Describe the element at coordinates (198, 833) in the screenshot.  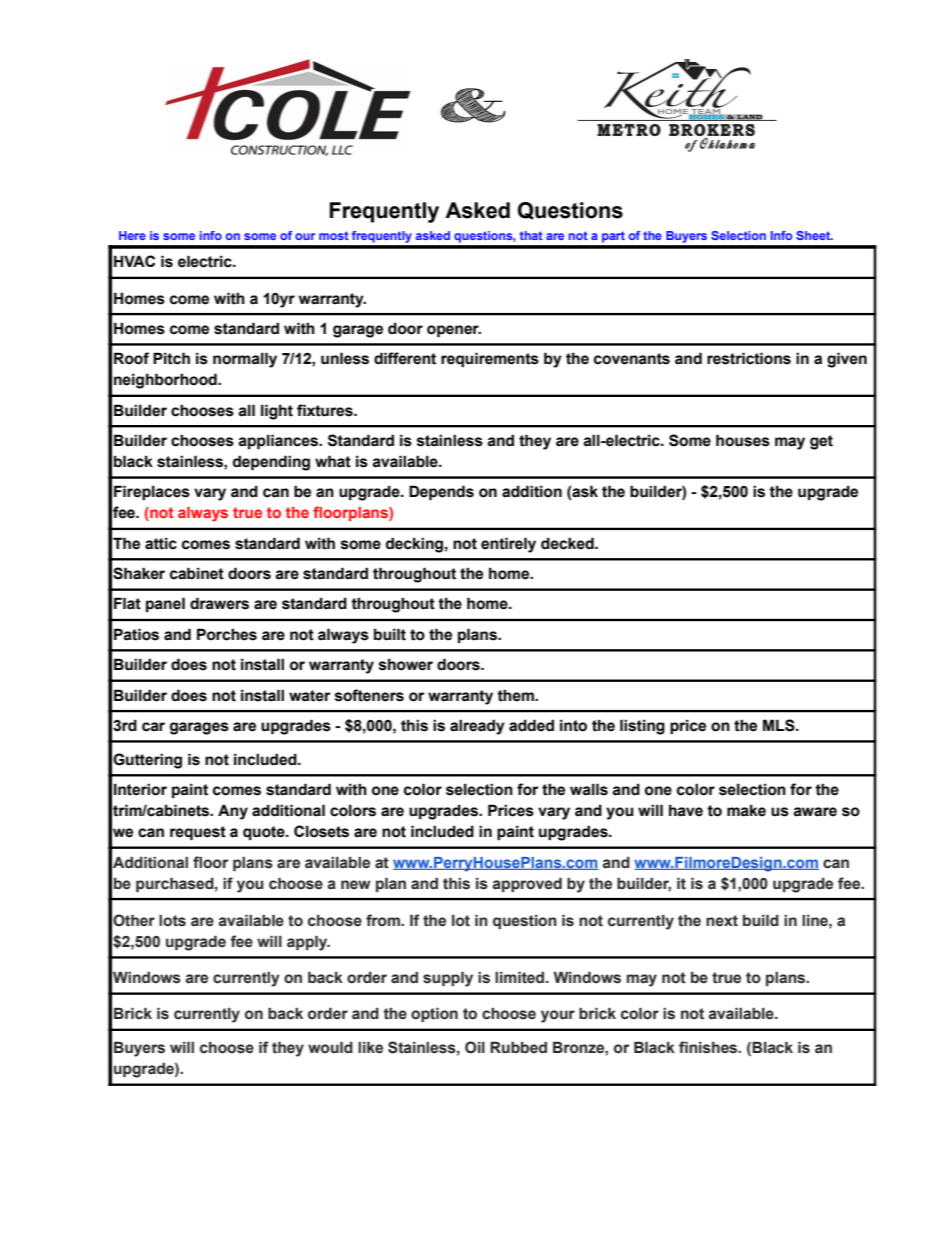
I see `request` at that location.
